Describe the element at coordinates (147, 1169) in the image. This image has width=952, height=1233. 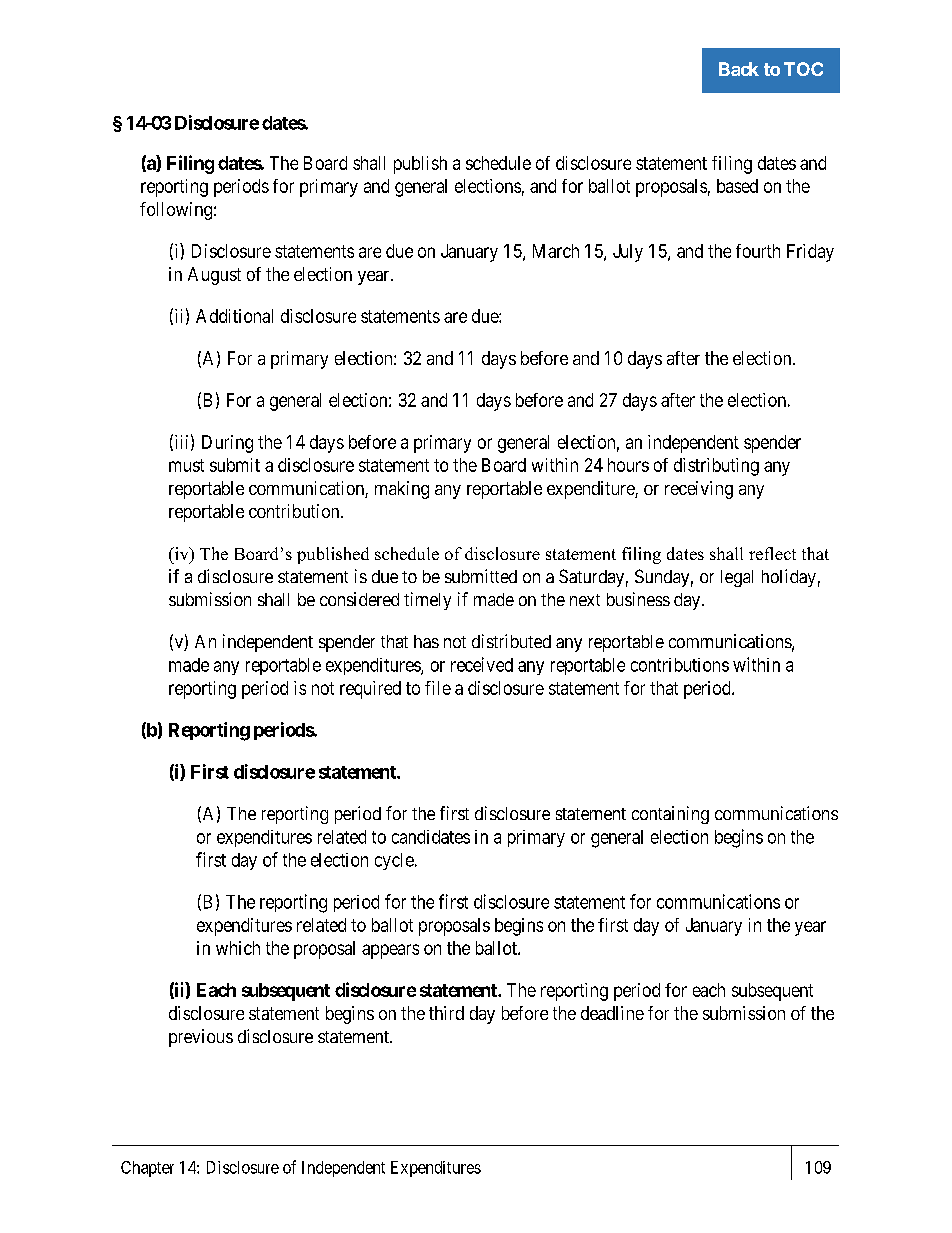
I see `Chapter` at that location.
